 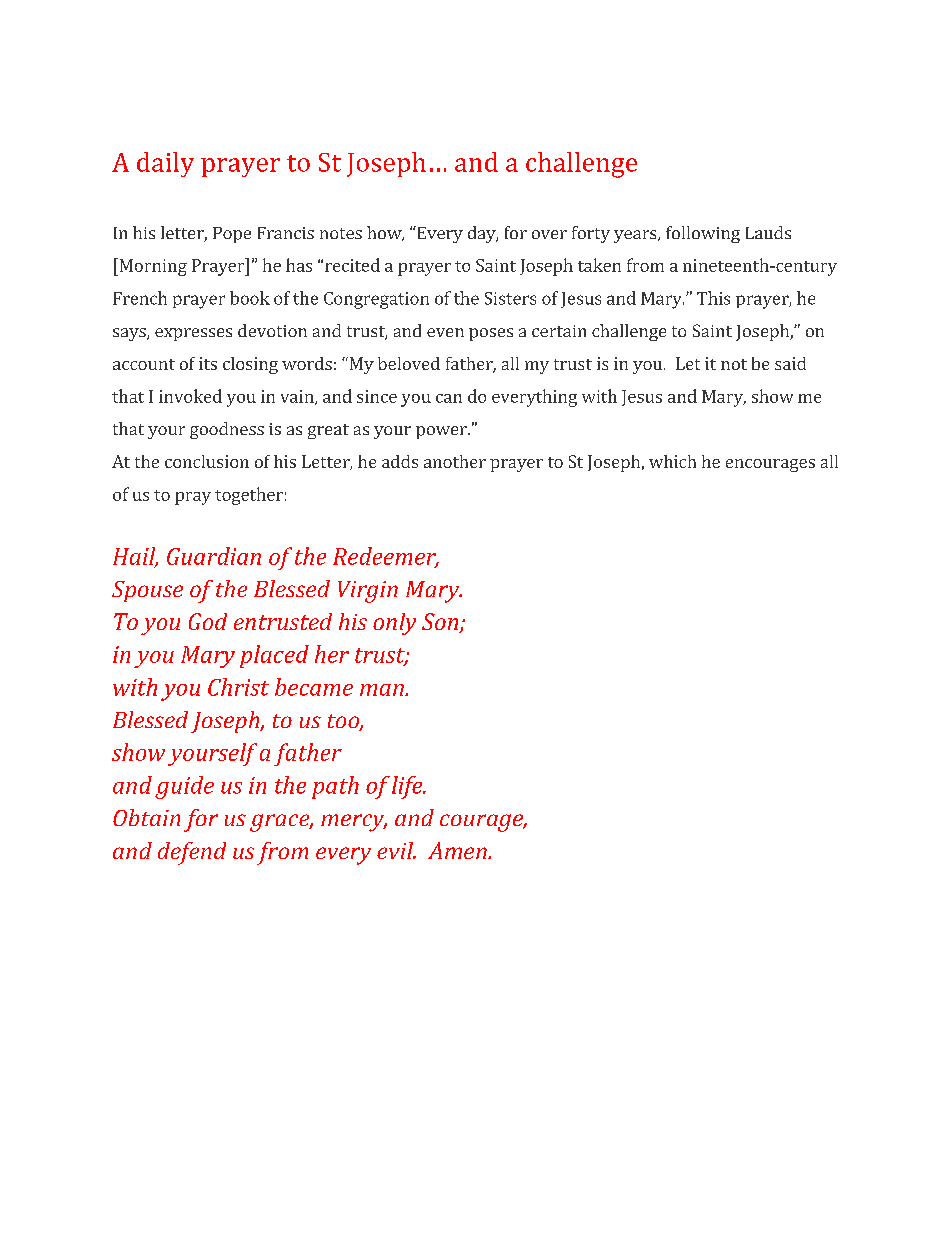 I want to click on together, so click(x=249, y=496).
